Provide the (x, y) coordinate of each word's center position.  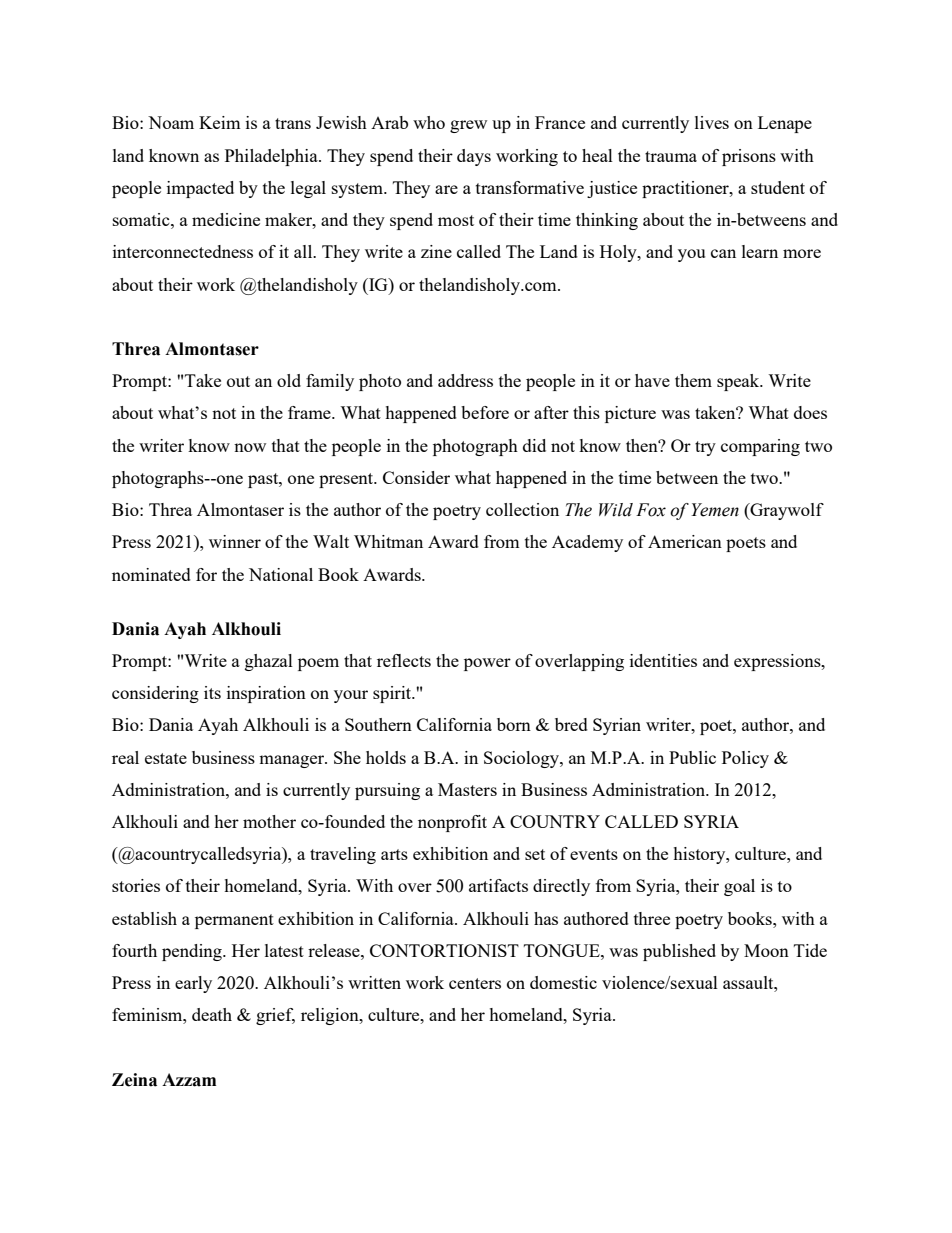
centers (475, 983)
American (685, 541)
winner (235, 541)
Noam (171, 122)
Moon (766, 950)
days (474, 157)
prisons (749, 157)
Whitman (388, 541)
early (193, 984)
